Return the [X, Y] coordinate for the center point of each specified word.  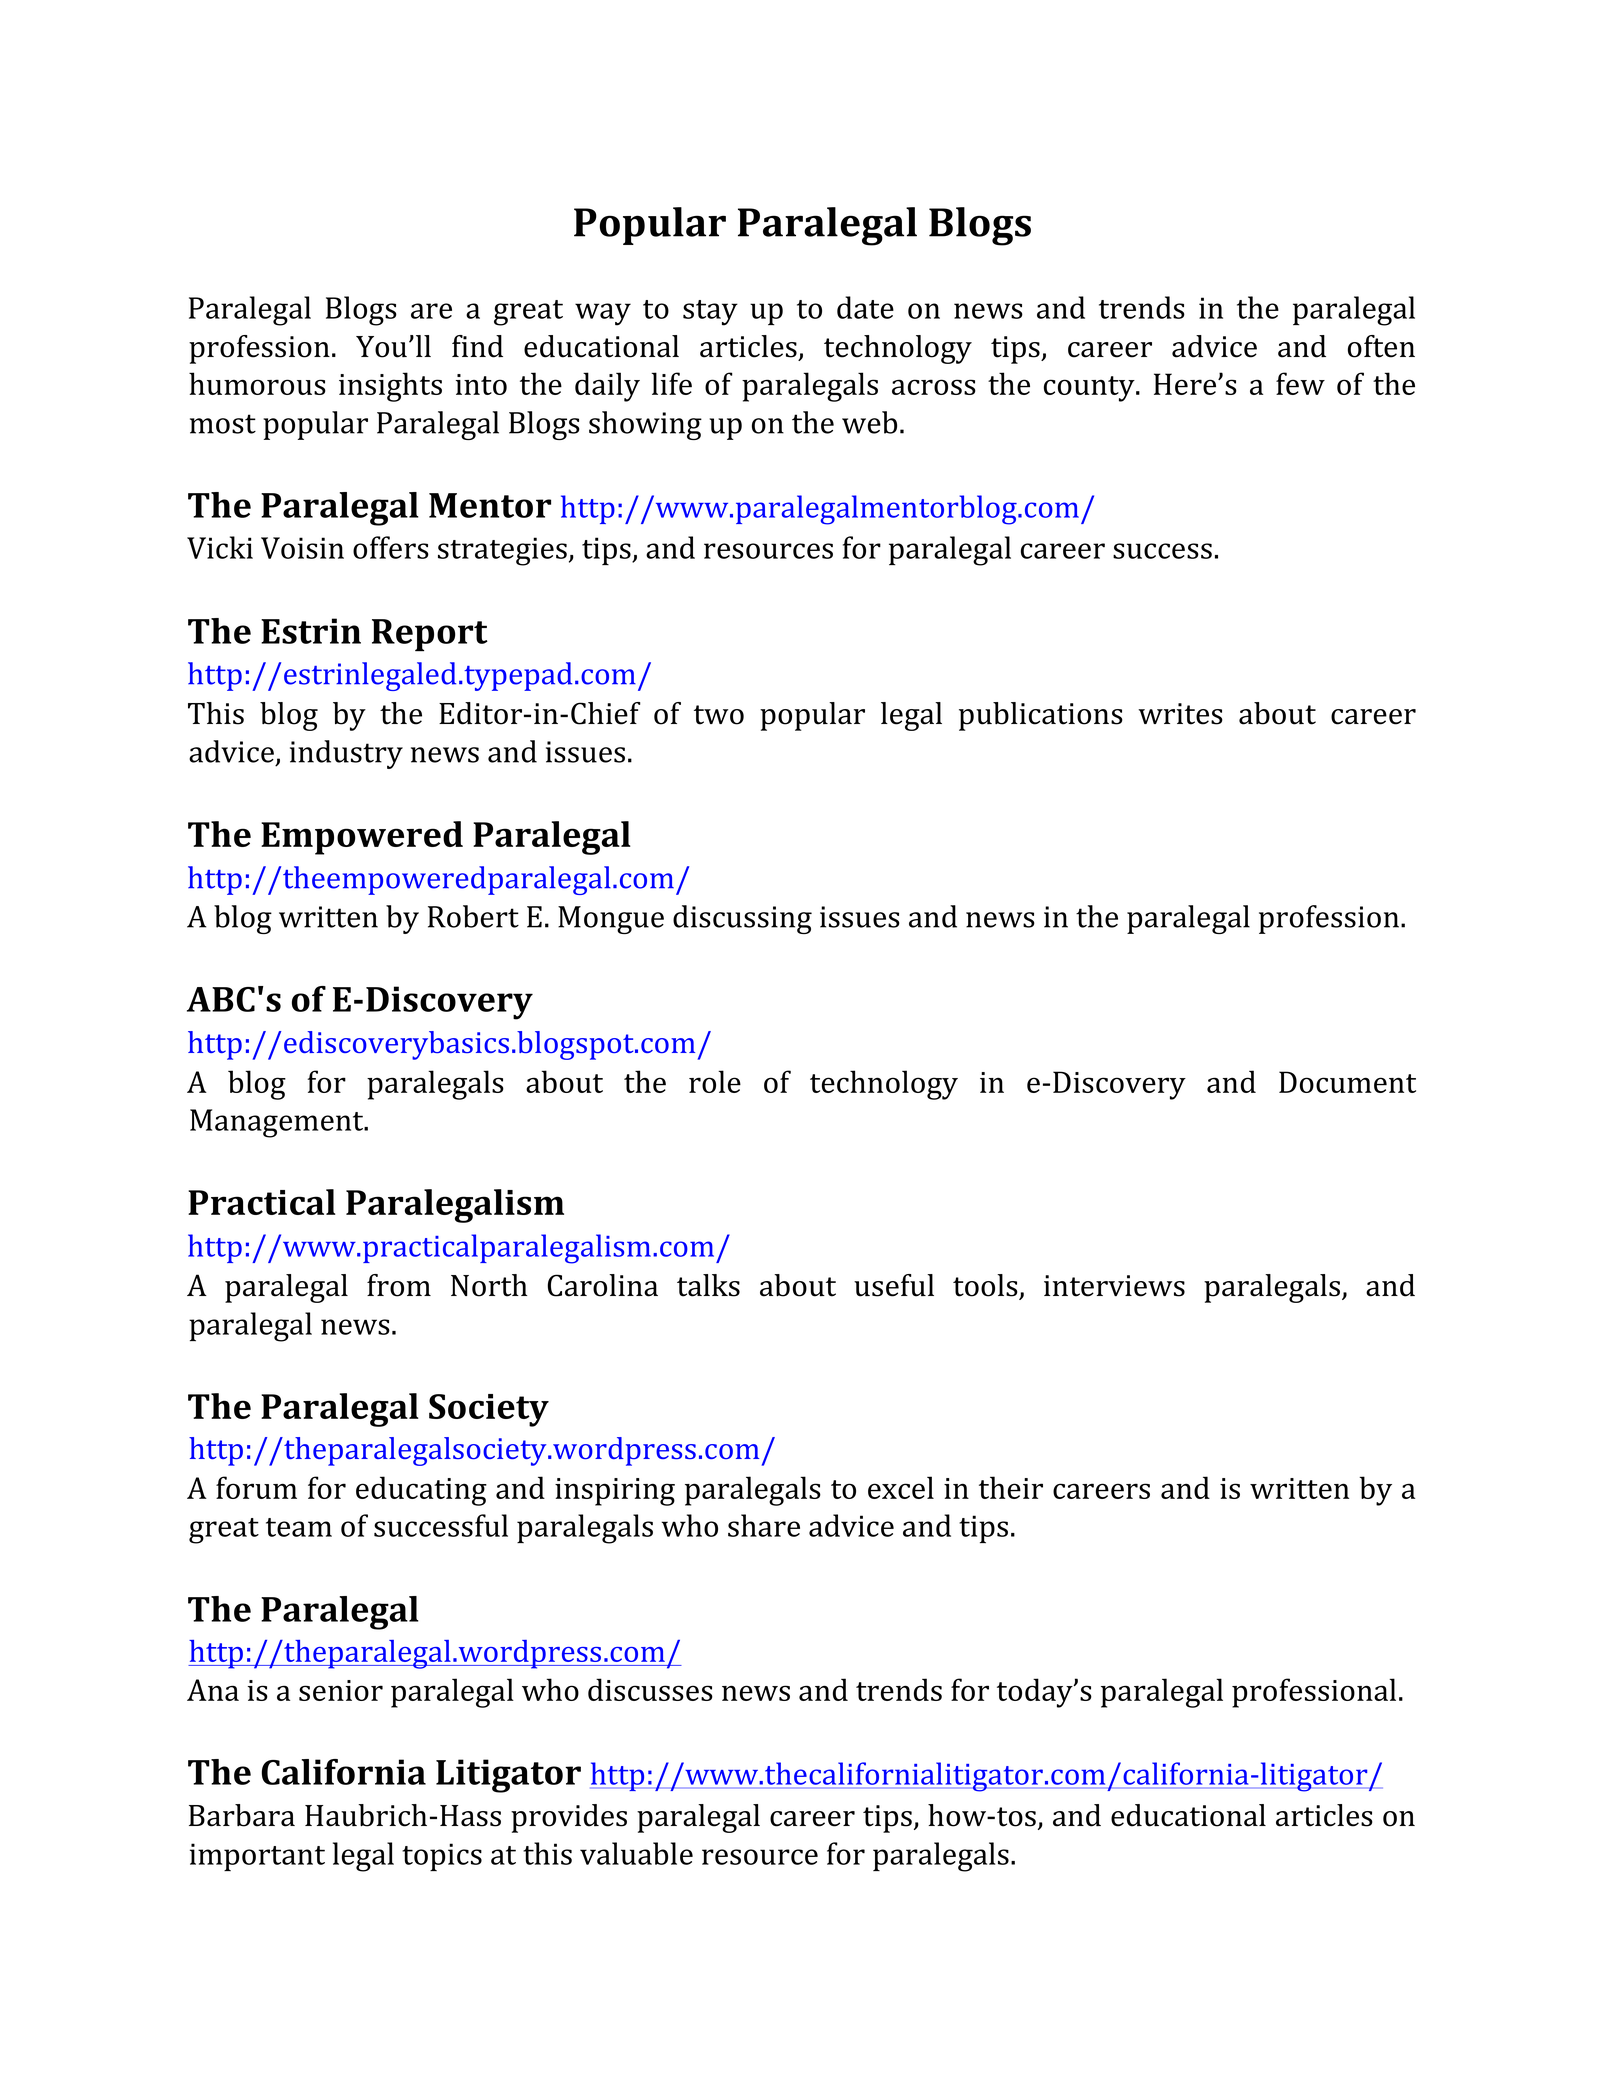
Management [278, 1123]
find [477, 346]
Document [1347, 1082]
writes [1180, 714]
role [715, 1081]
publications [1041, 716]
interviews [1114, 1286]
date [865, 307]
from [399, 1285]
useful [894, 1285]
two [719, 715]
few [1300, 383]
